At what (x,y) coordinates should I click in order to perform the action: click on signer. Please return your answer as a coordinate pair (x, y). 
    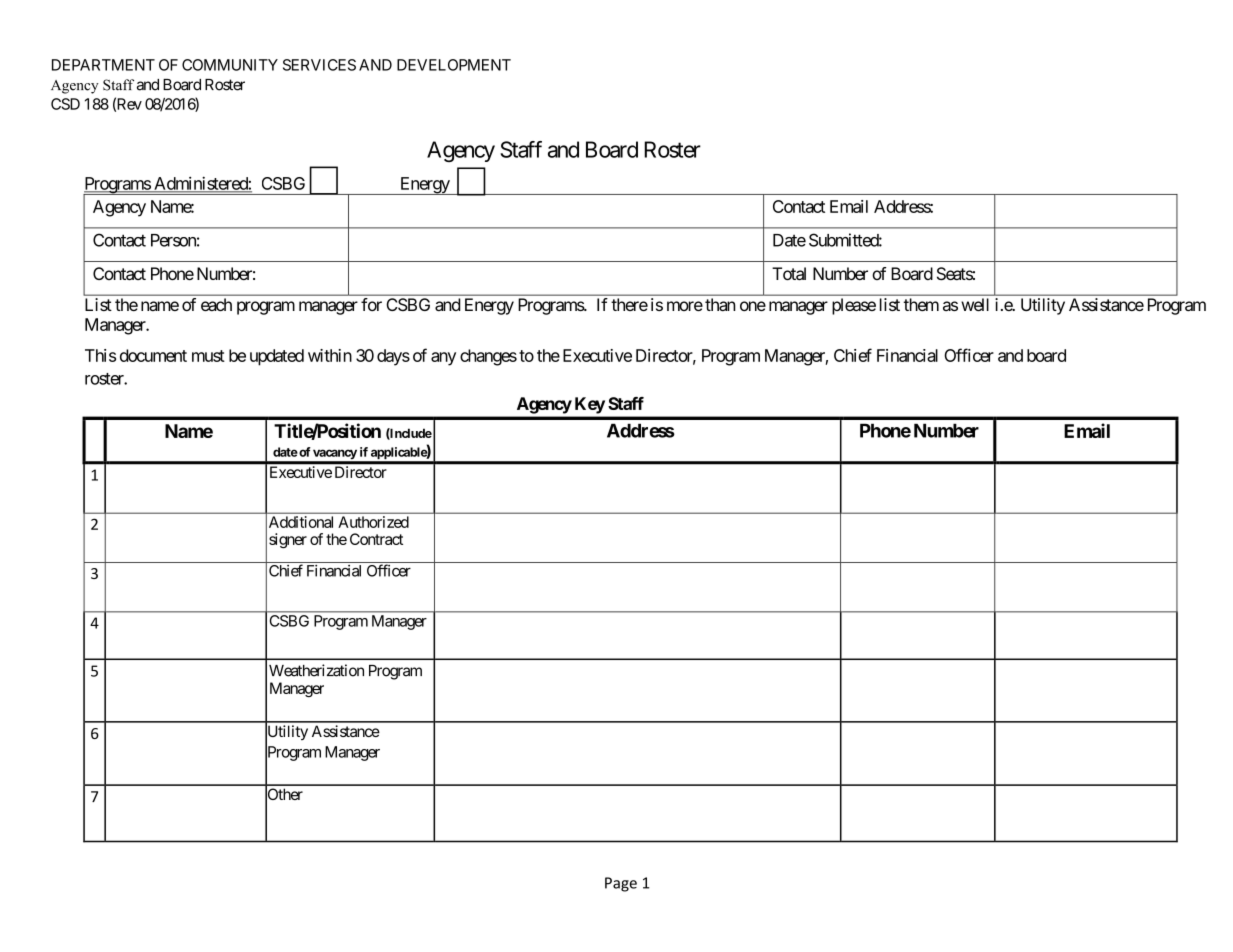
    Looking at the image, I should click on (288, 540).
